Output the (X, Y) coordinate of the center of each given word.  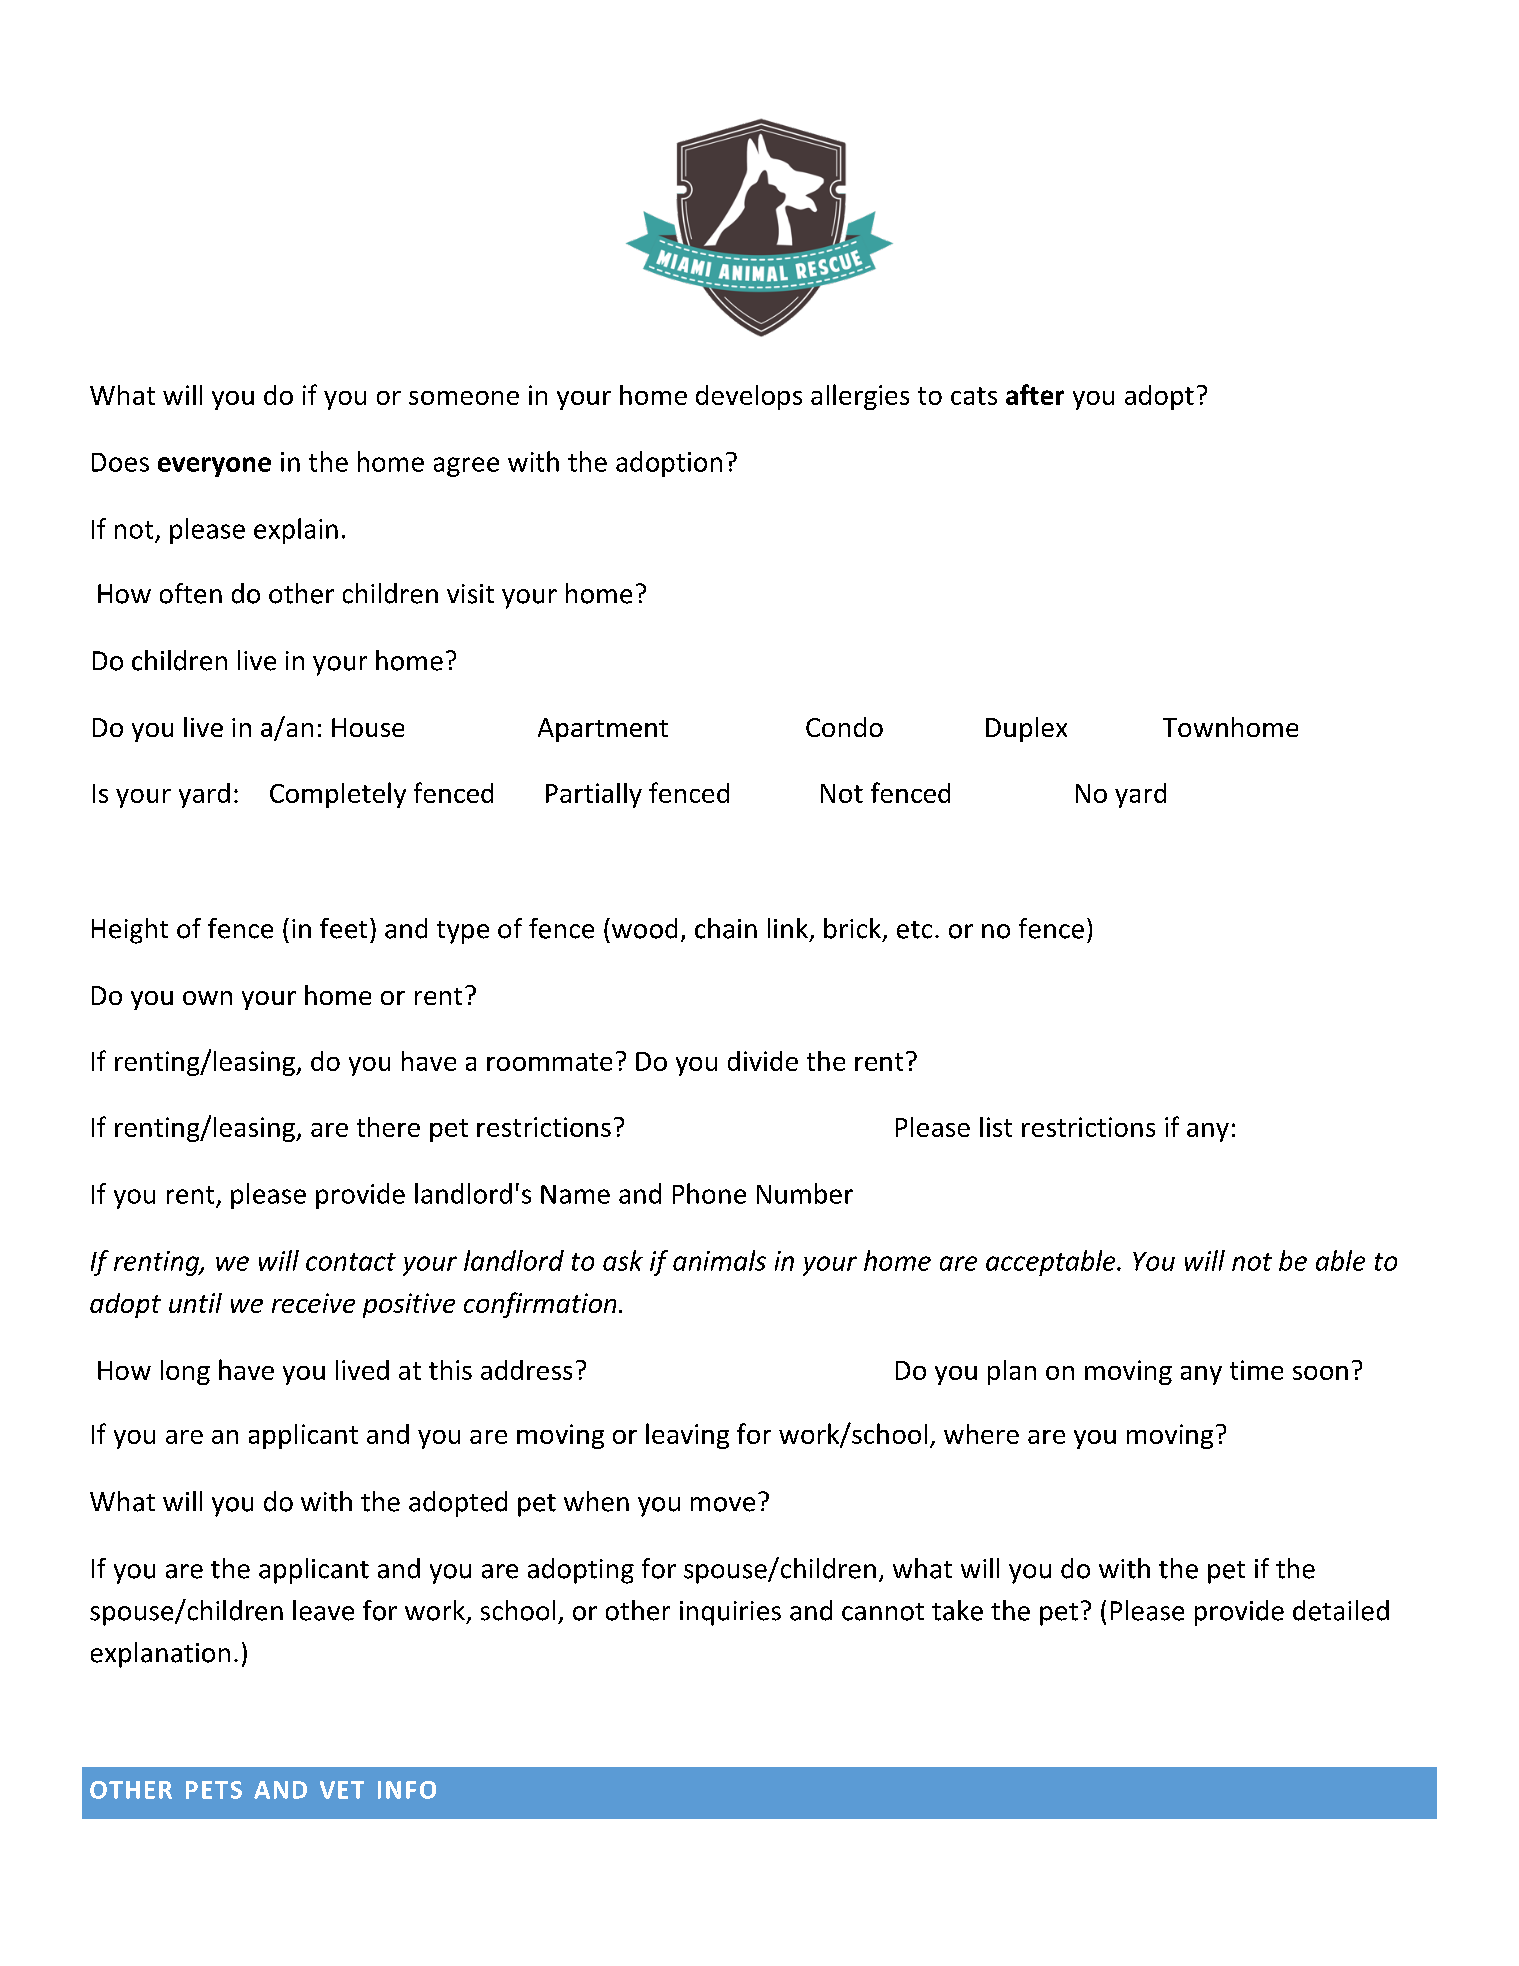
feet (343, 928)
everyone (214, 467)
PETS (214, 1790)
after (1035, 394)
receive (313, 1303)
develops (749, 397)
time (1256, 1370)
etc (914, 930)
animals (719, 1260)
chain (726, 928)
